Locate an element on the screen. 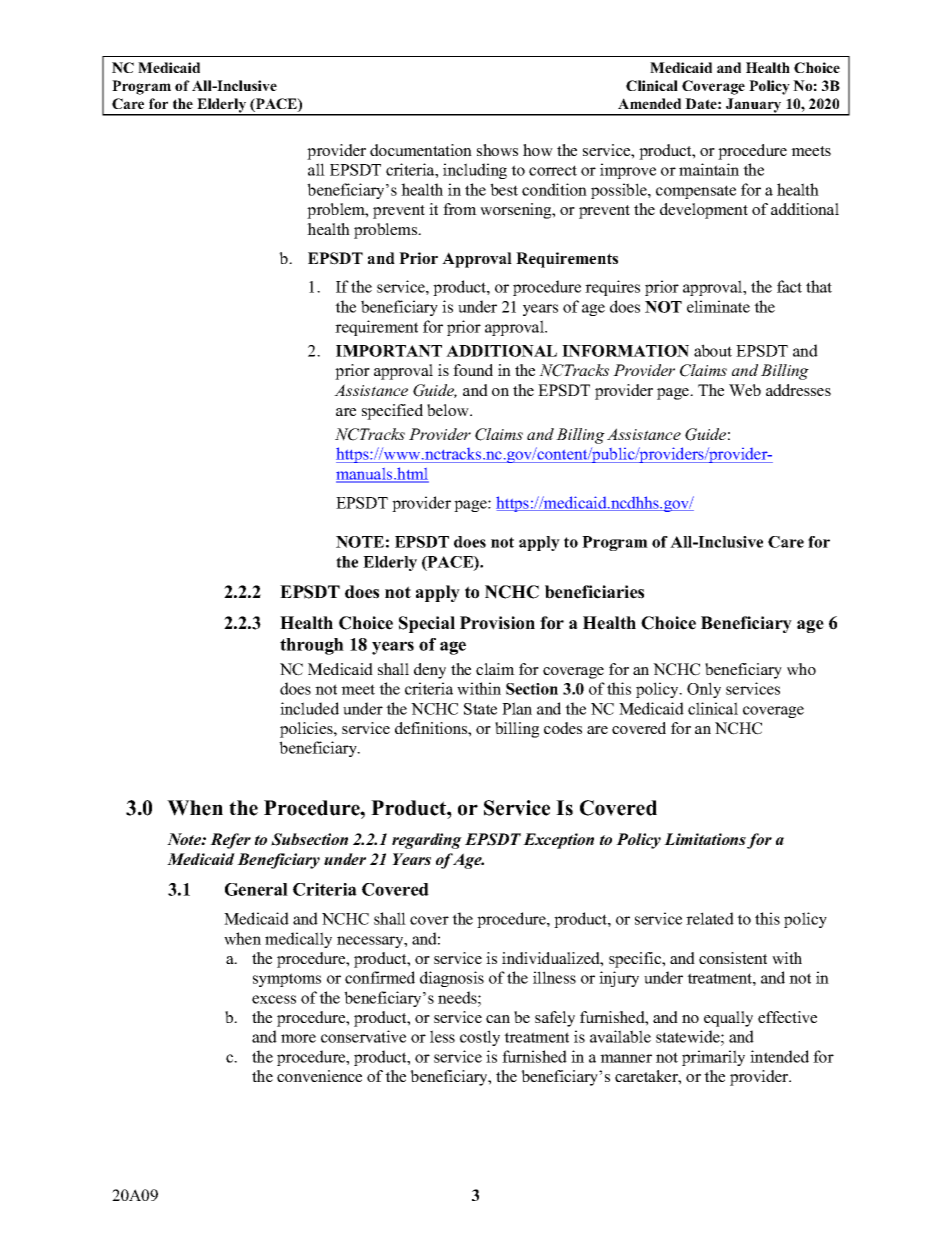 Image resolution: width=952 pixels, height=1233 pixels. included is located at coordinates (309, 708).
